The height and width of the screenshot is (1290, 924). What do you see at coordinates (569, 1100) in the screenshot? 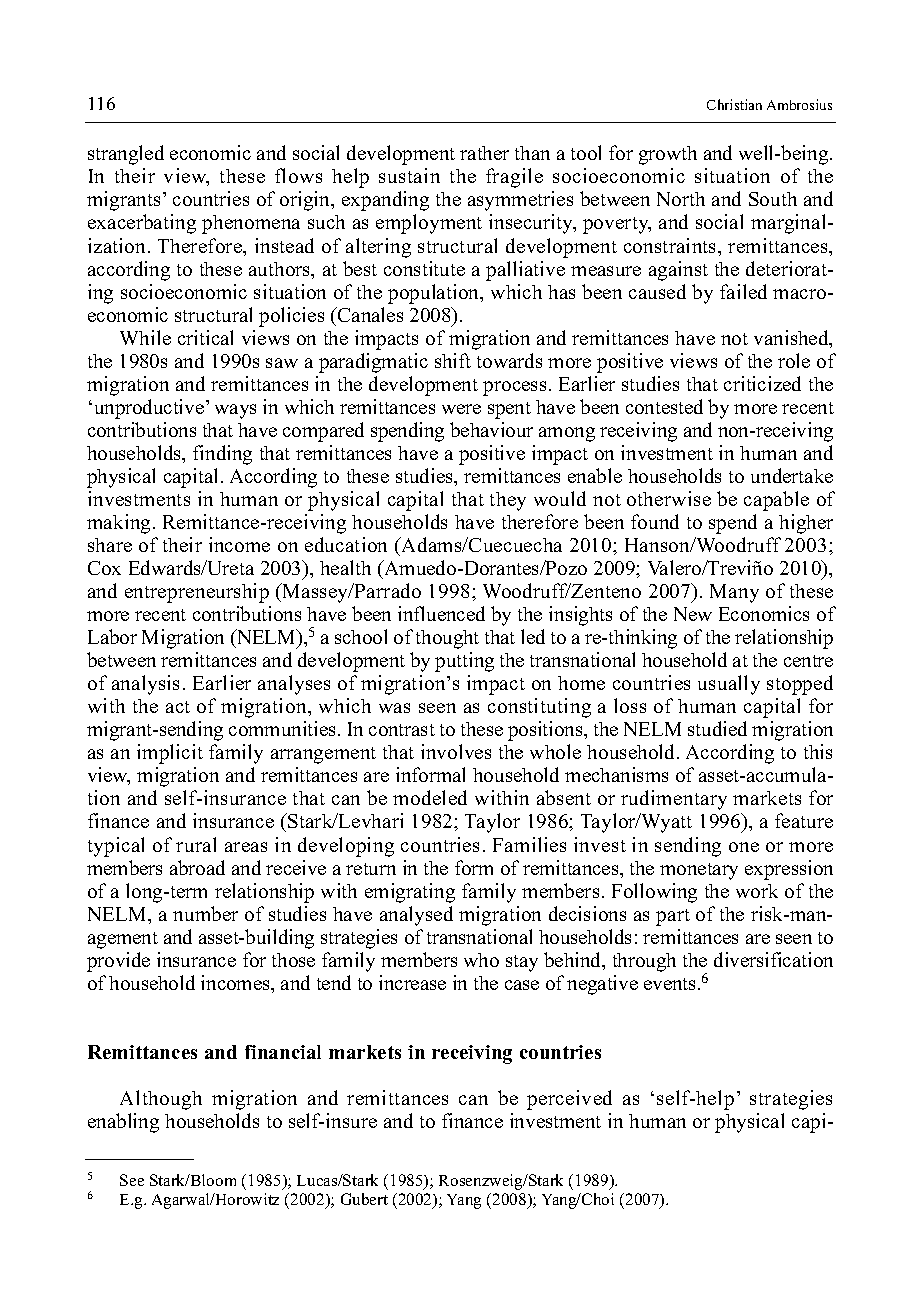
I see `perceived` at bounding box center [569, 1100].
